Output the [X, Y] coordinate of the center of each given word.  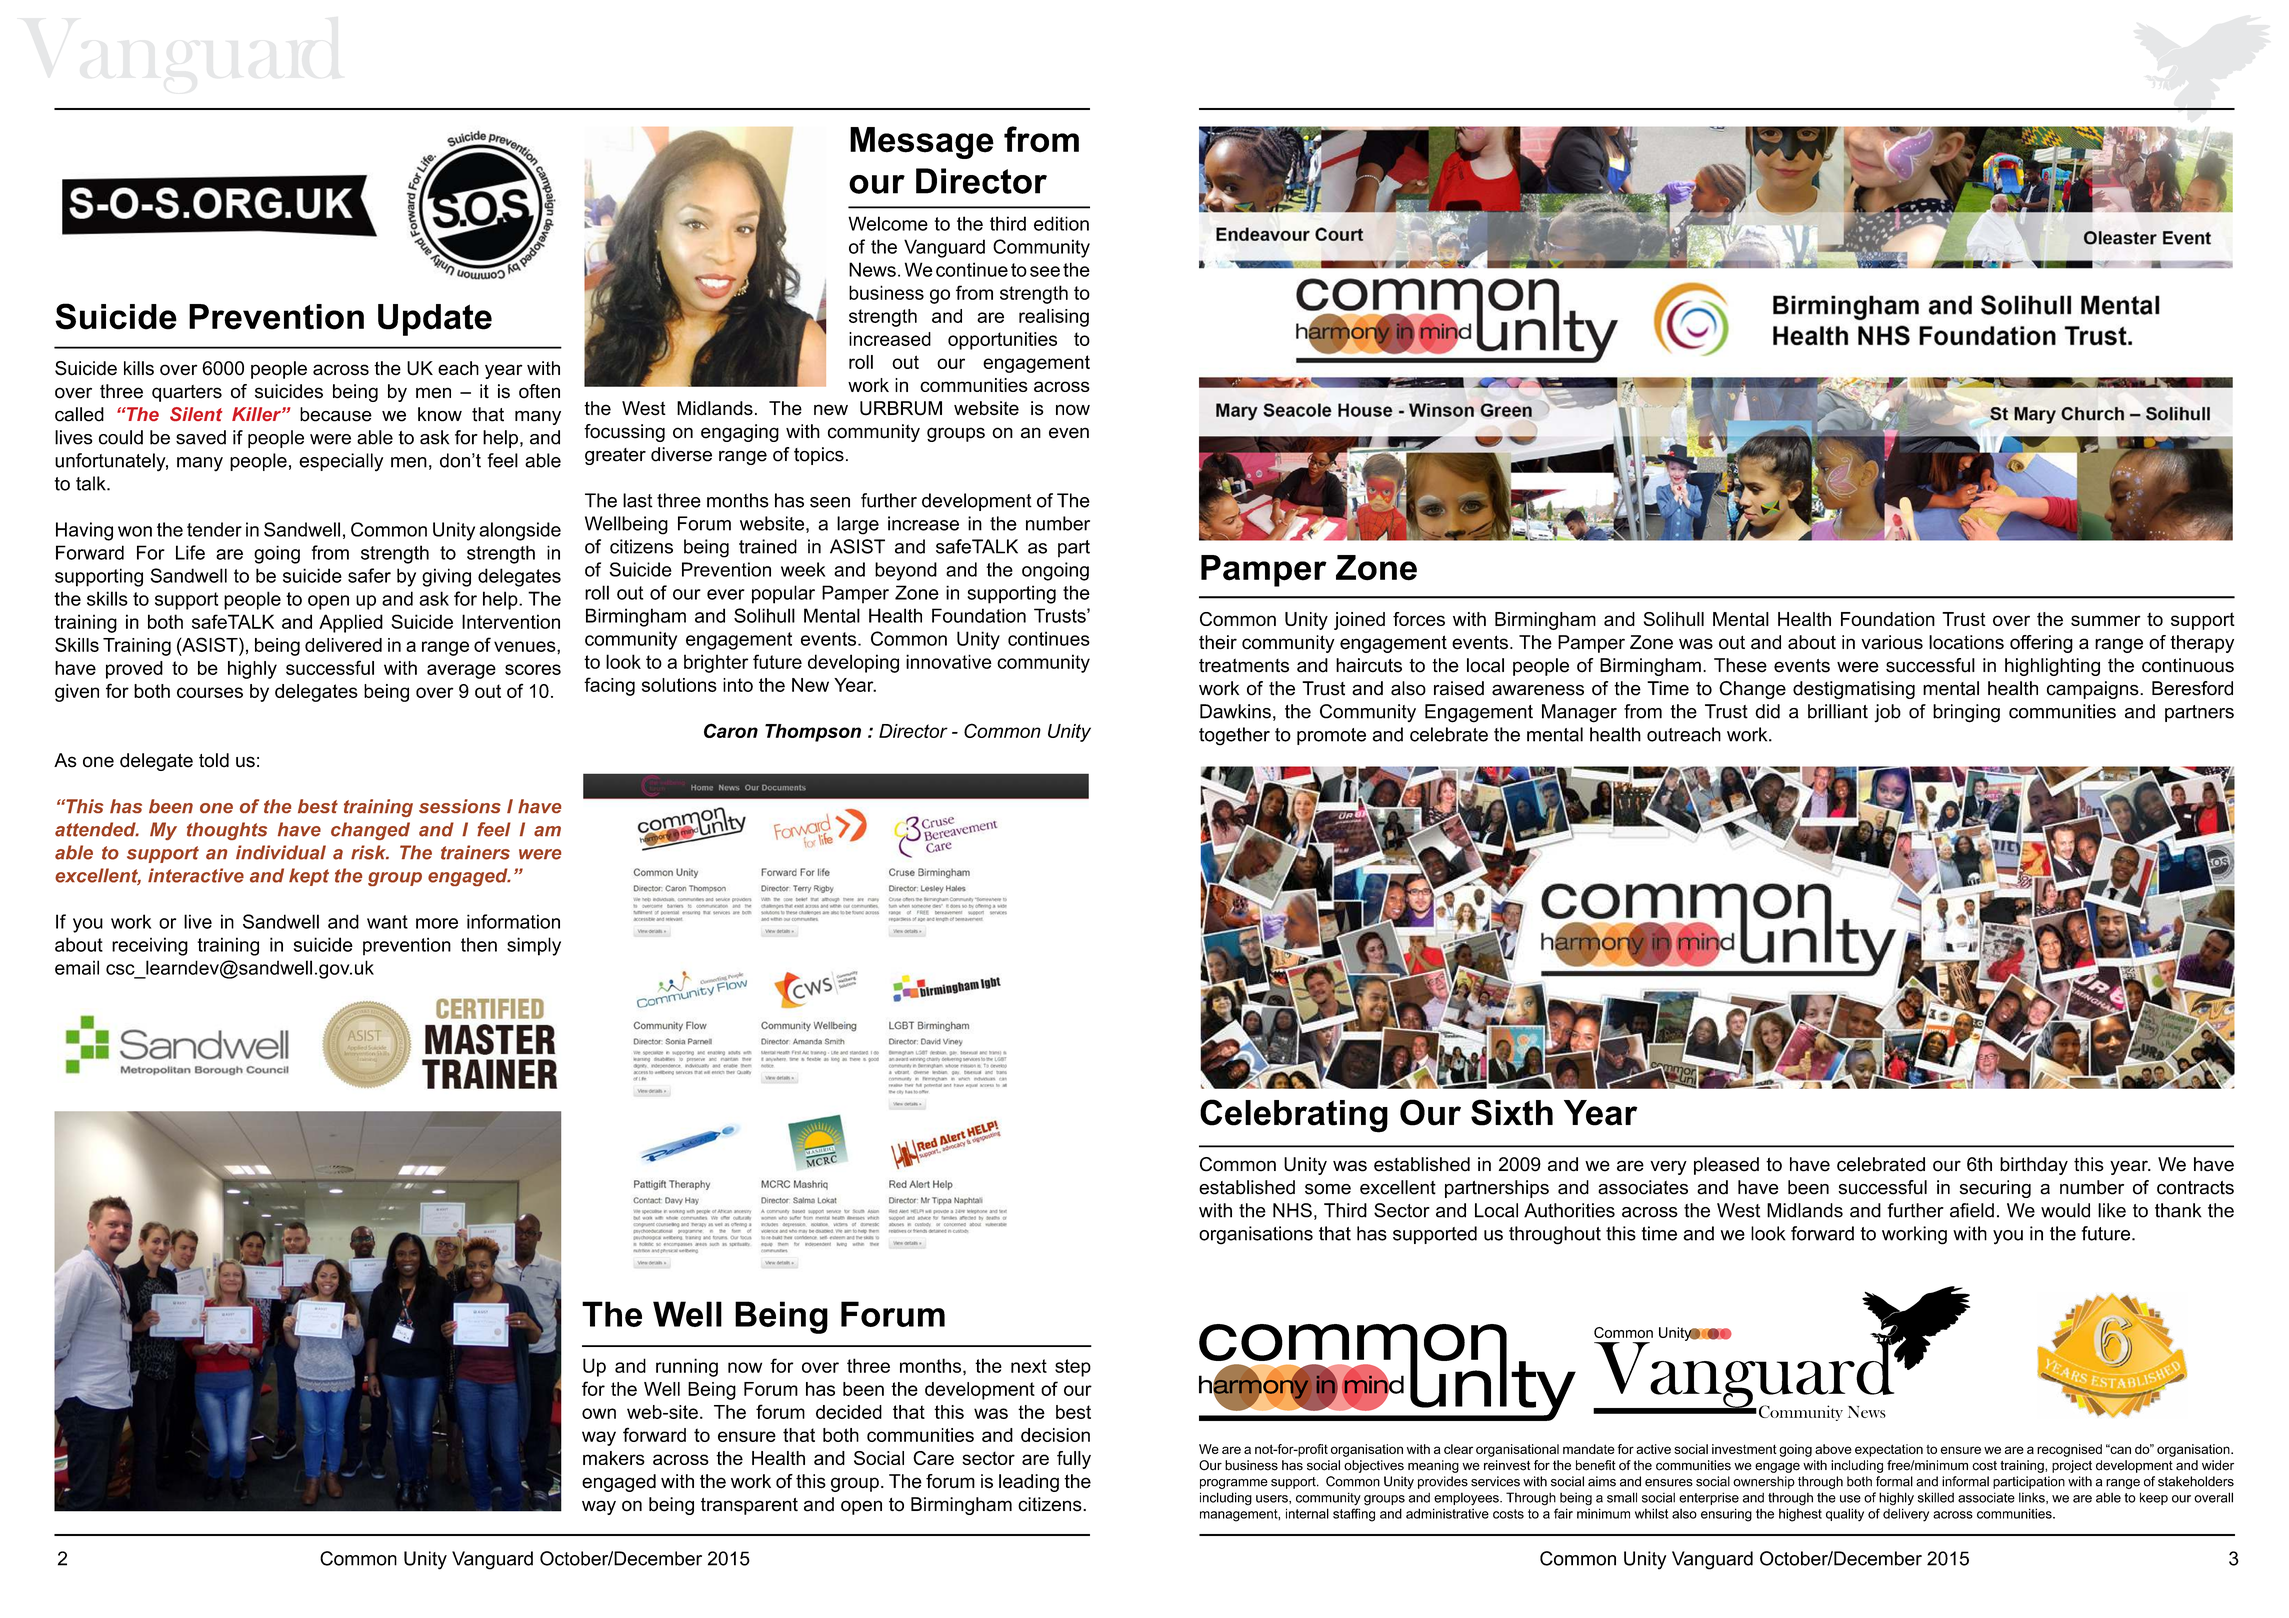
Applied [351, 623]
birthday [2034, 1166]
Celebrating [1294, 1116]
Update [435, 320]
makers [614, 1458]
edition [1061, 223]
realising [1054, 318]
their [1218, 642]
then [479, 944]
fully [1074, 1460]
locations [1966, 642]
